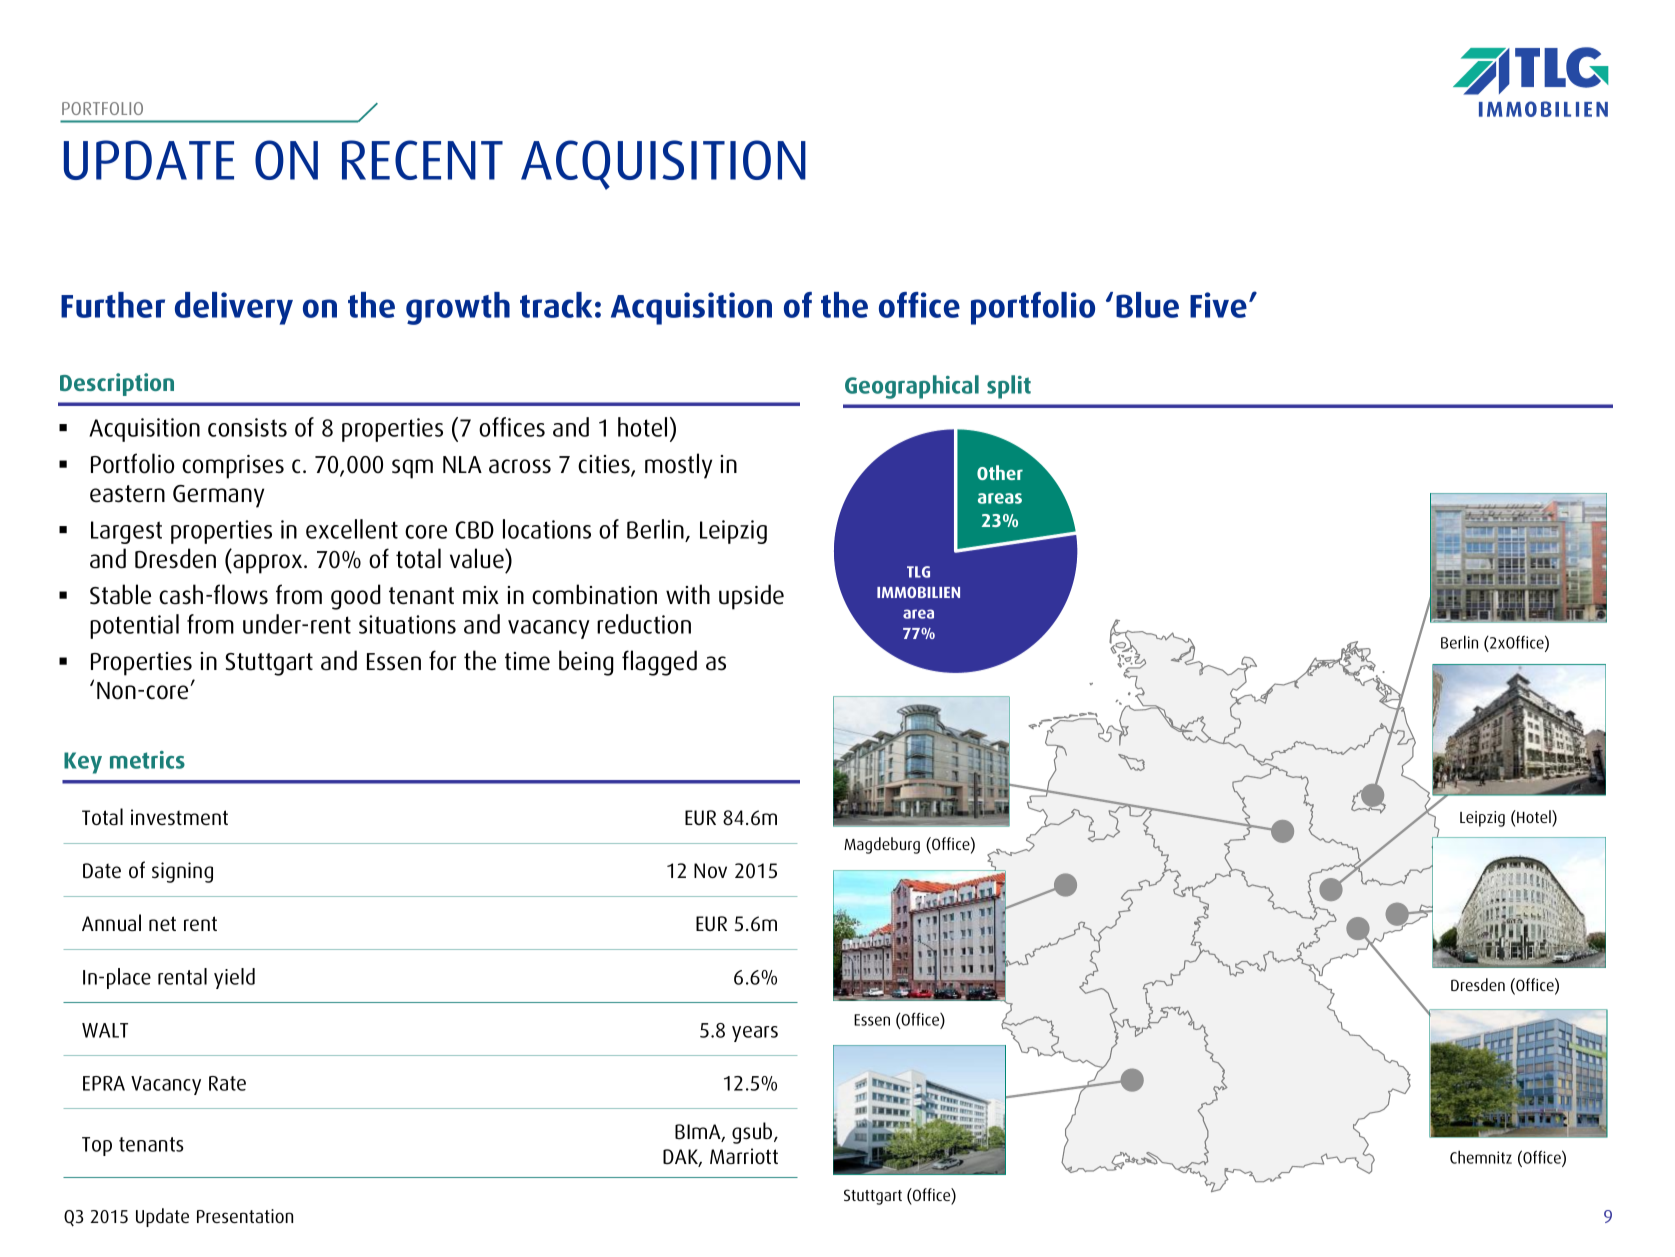 Image resolution: width=1675 pixels, height=1257 pixels. What do you see at coordinates (547, 529) in the document?
I see `locations` at bounding box center [547, 529].
